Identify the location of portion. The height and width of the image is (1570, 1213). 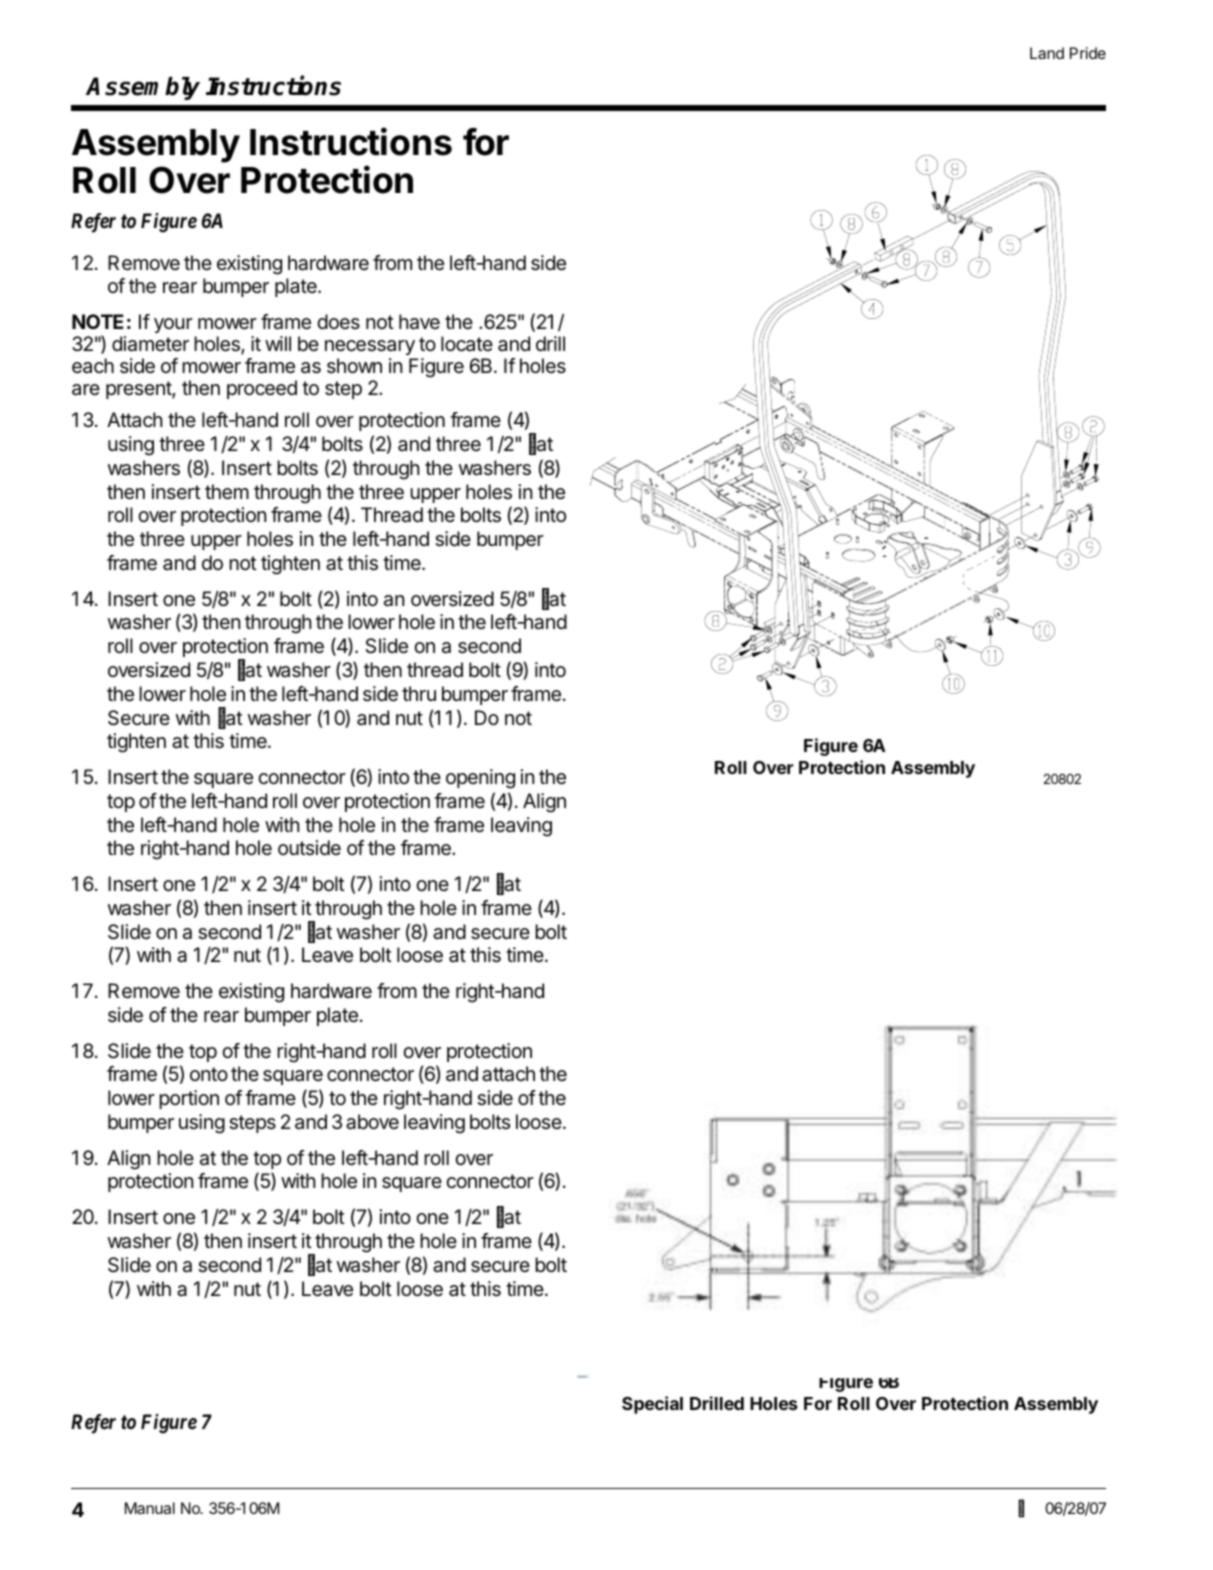
(189, 1099).
